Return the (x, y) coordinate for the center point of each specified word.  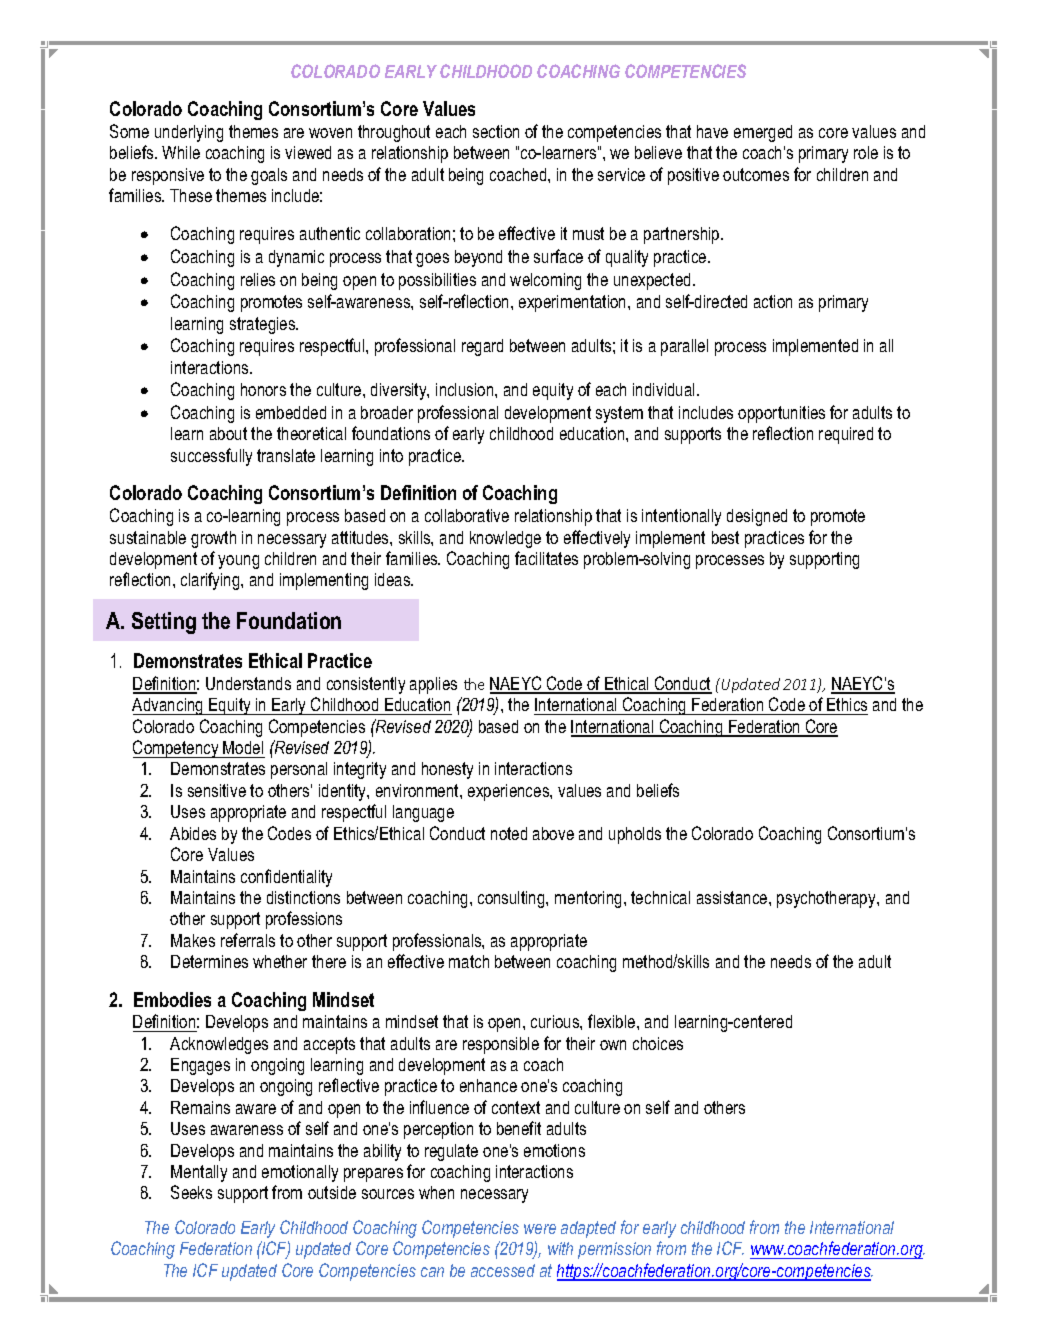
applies (433, 685)
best (725, 537)
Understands (248, 683)
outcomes (756, 174)
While (181, 152)
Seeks (191, 1192)
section (496, 131)
